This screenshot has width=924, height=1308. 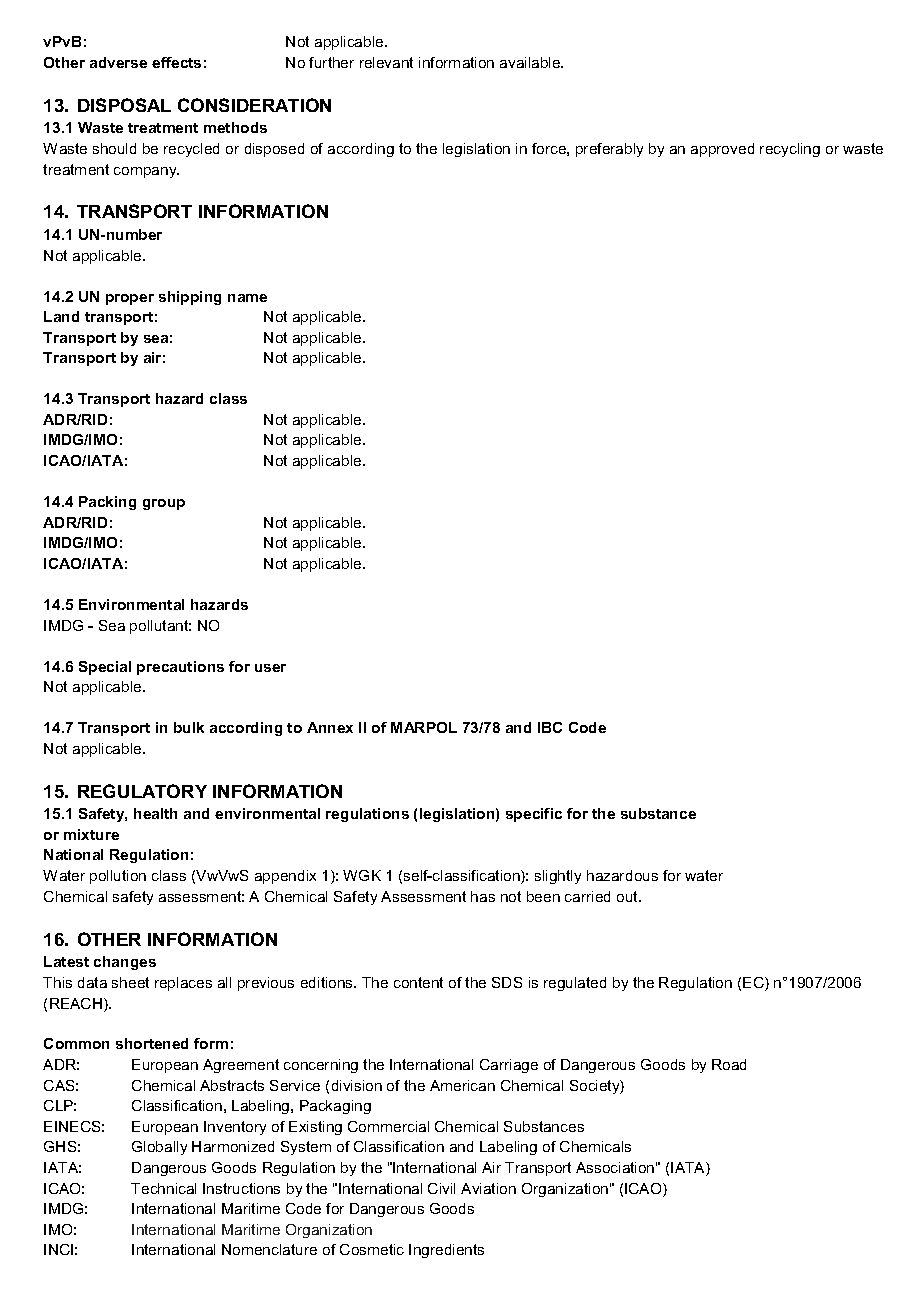 What do you see at coordinates (124, 105) in the screenshot?
I see `DISPOSAL` at bounding box center [124, 105].
